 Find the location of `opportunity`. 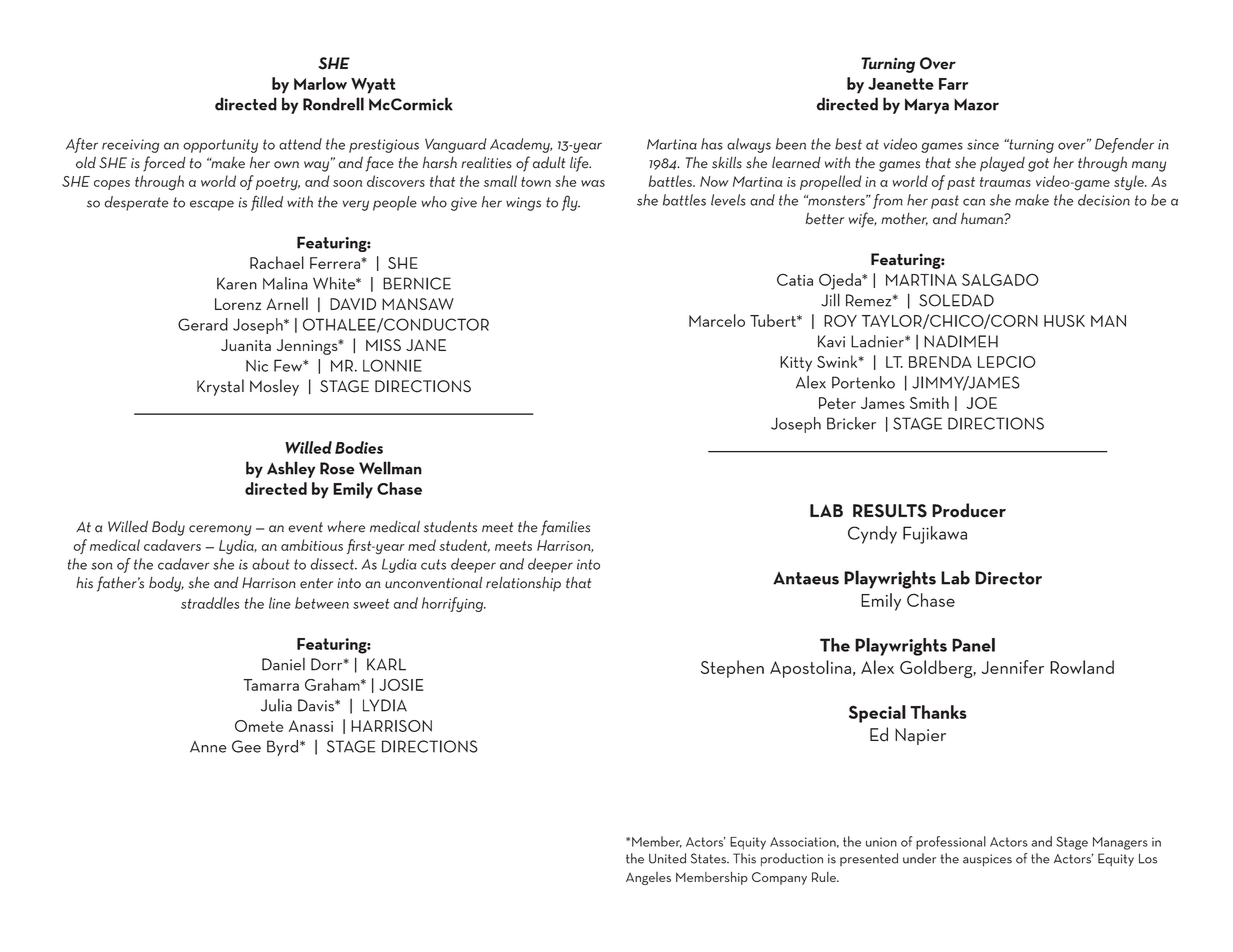

opportunity is located at coordinates (220, 146).
